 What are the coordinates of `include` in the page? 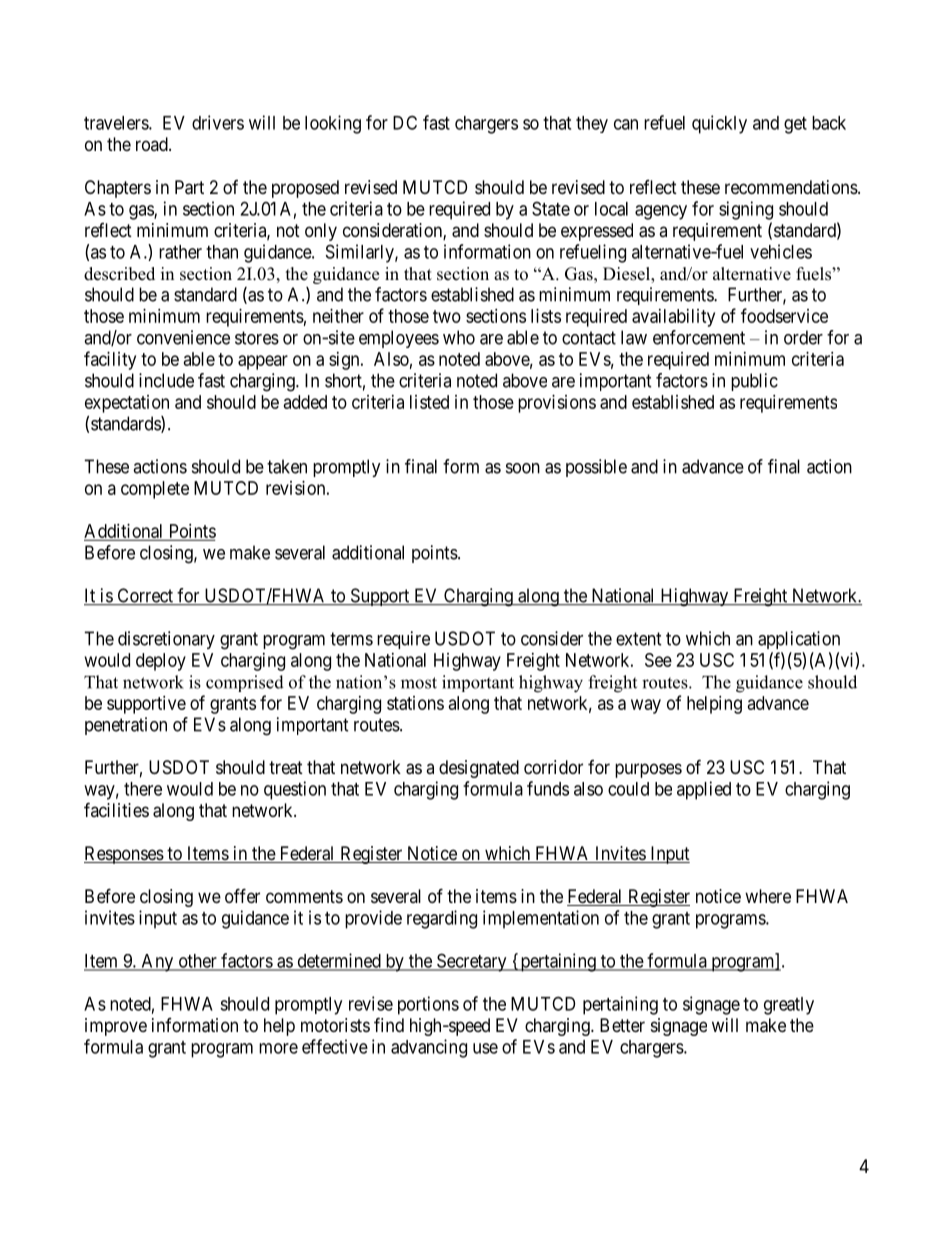 It's located at (166, 380).
